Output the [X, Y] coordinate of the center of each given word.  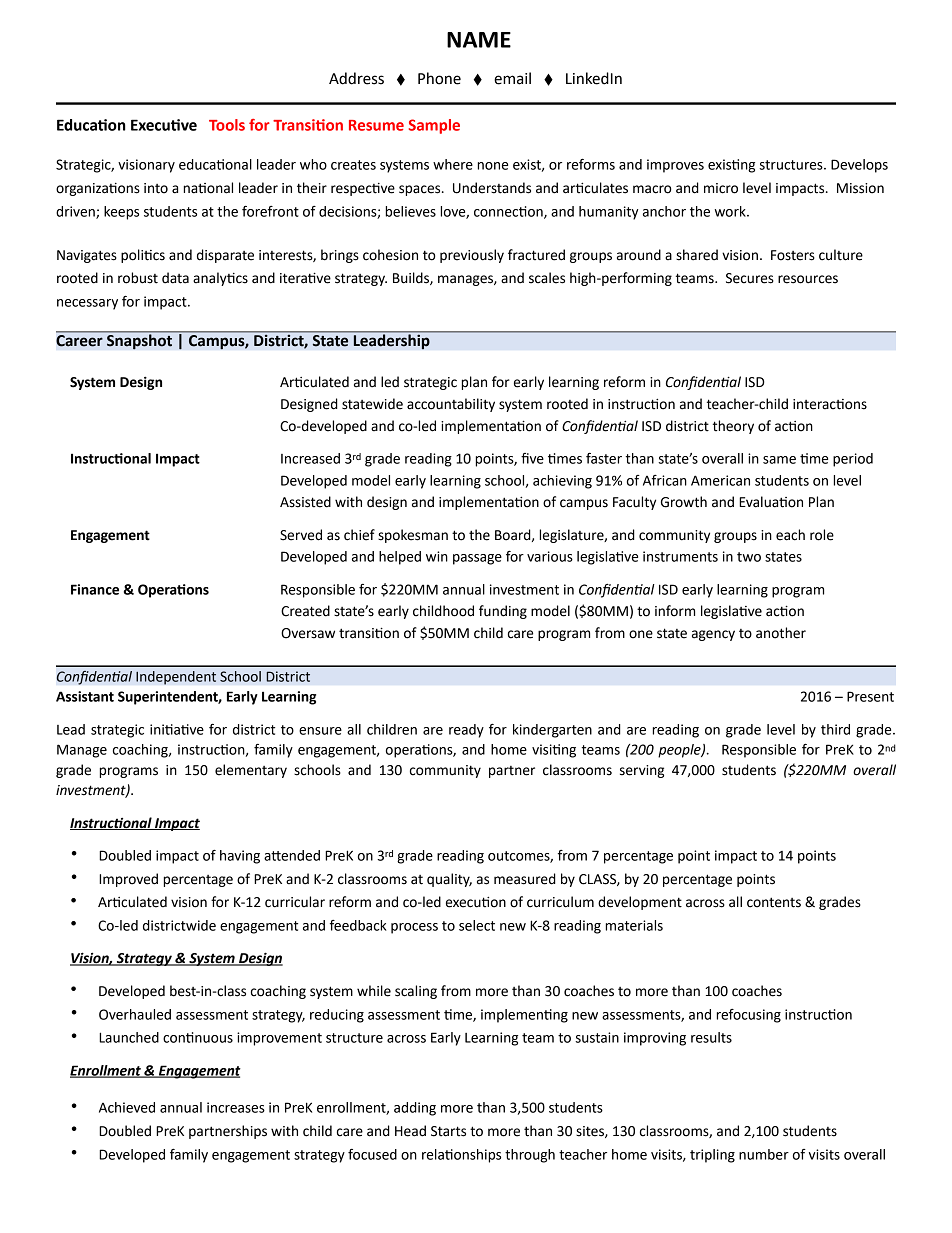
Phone [439, 78]
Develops [859, 166]
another [781, 633]
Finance [95, 589]
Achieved [127, 1107]
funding [503, 612]
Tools [227, 125]
